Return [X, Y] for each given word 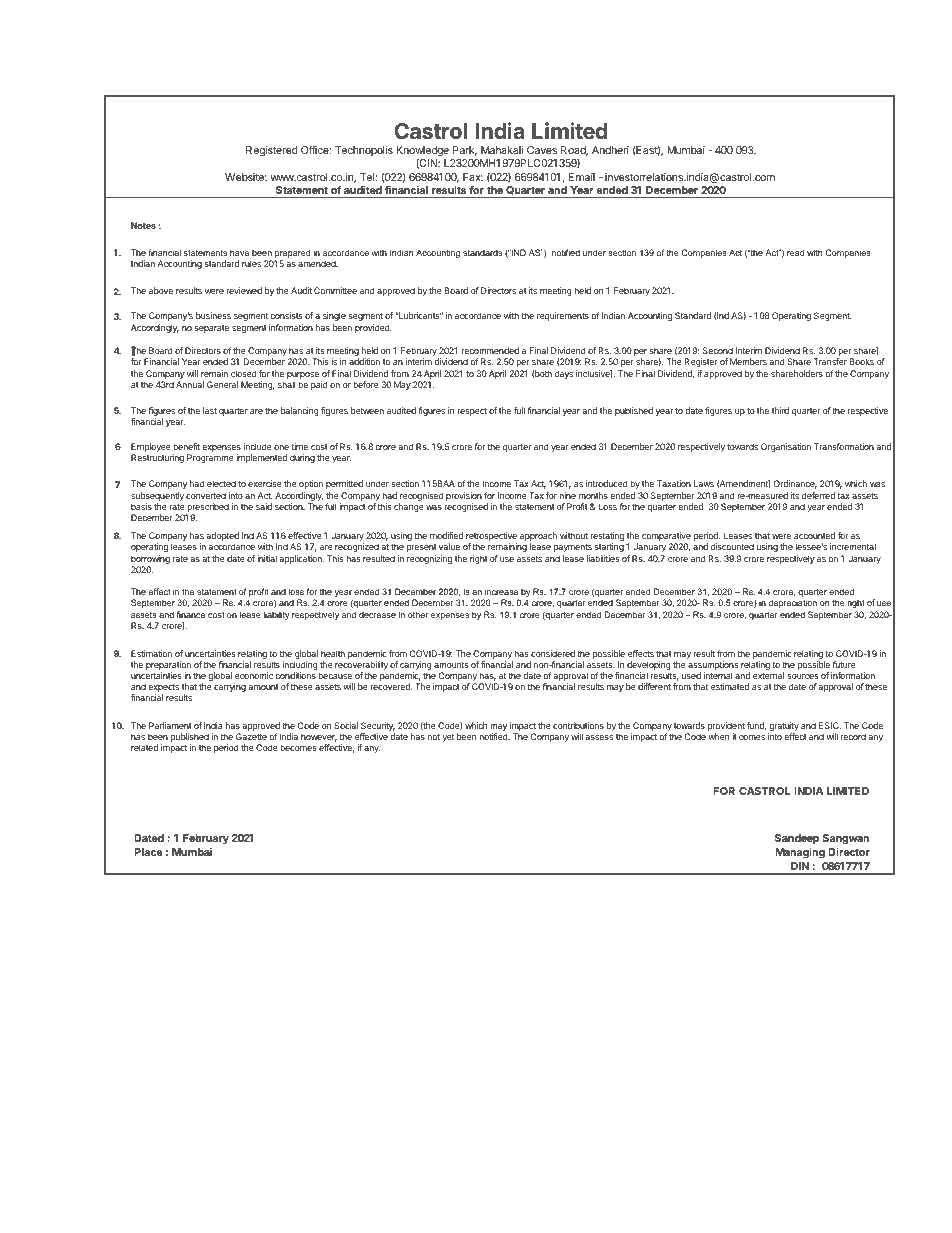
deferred [818, 495]
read [795, 252]
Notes [143, 225]
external [768, 675]
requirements [563, 316]
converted [206, 495]
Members [748, 361]
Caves [542, 150]
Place [148, 852]
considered [553, 653]
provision [464, 496]
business [213, 315]
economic [254, 675]
